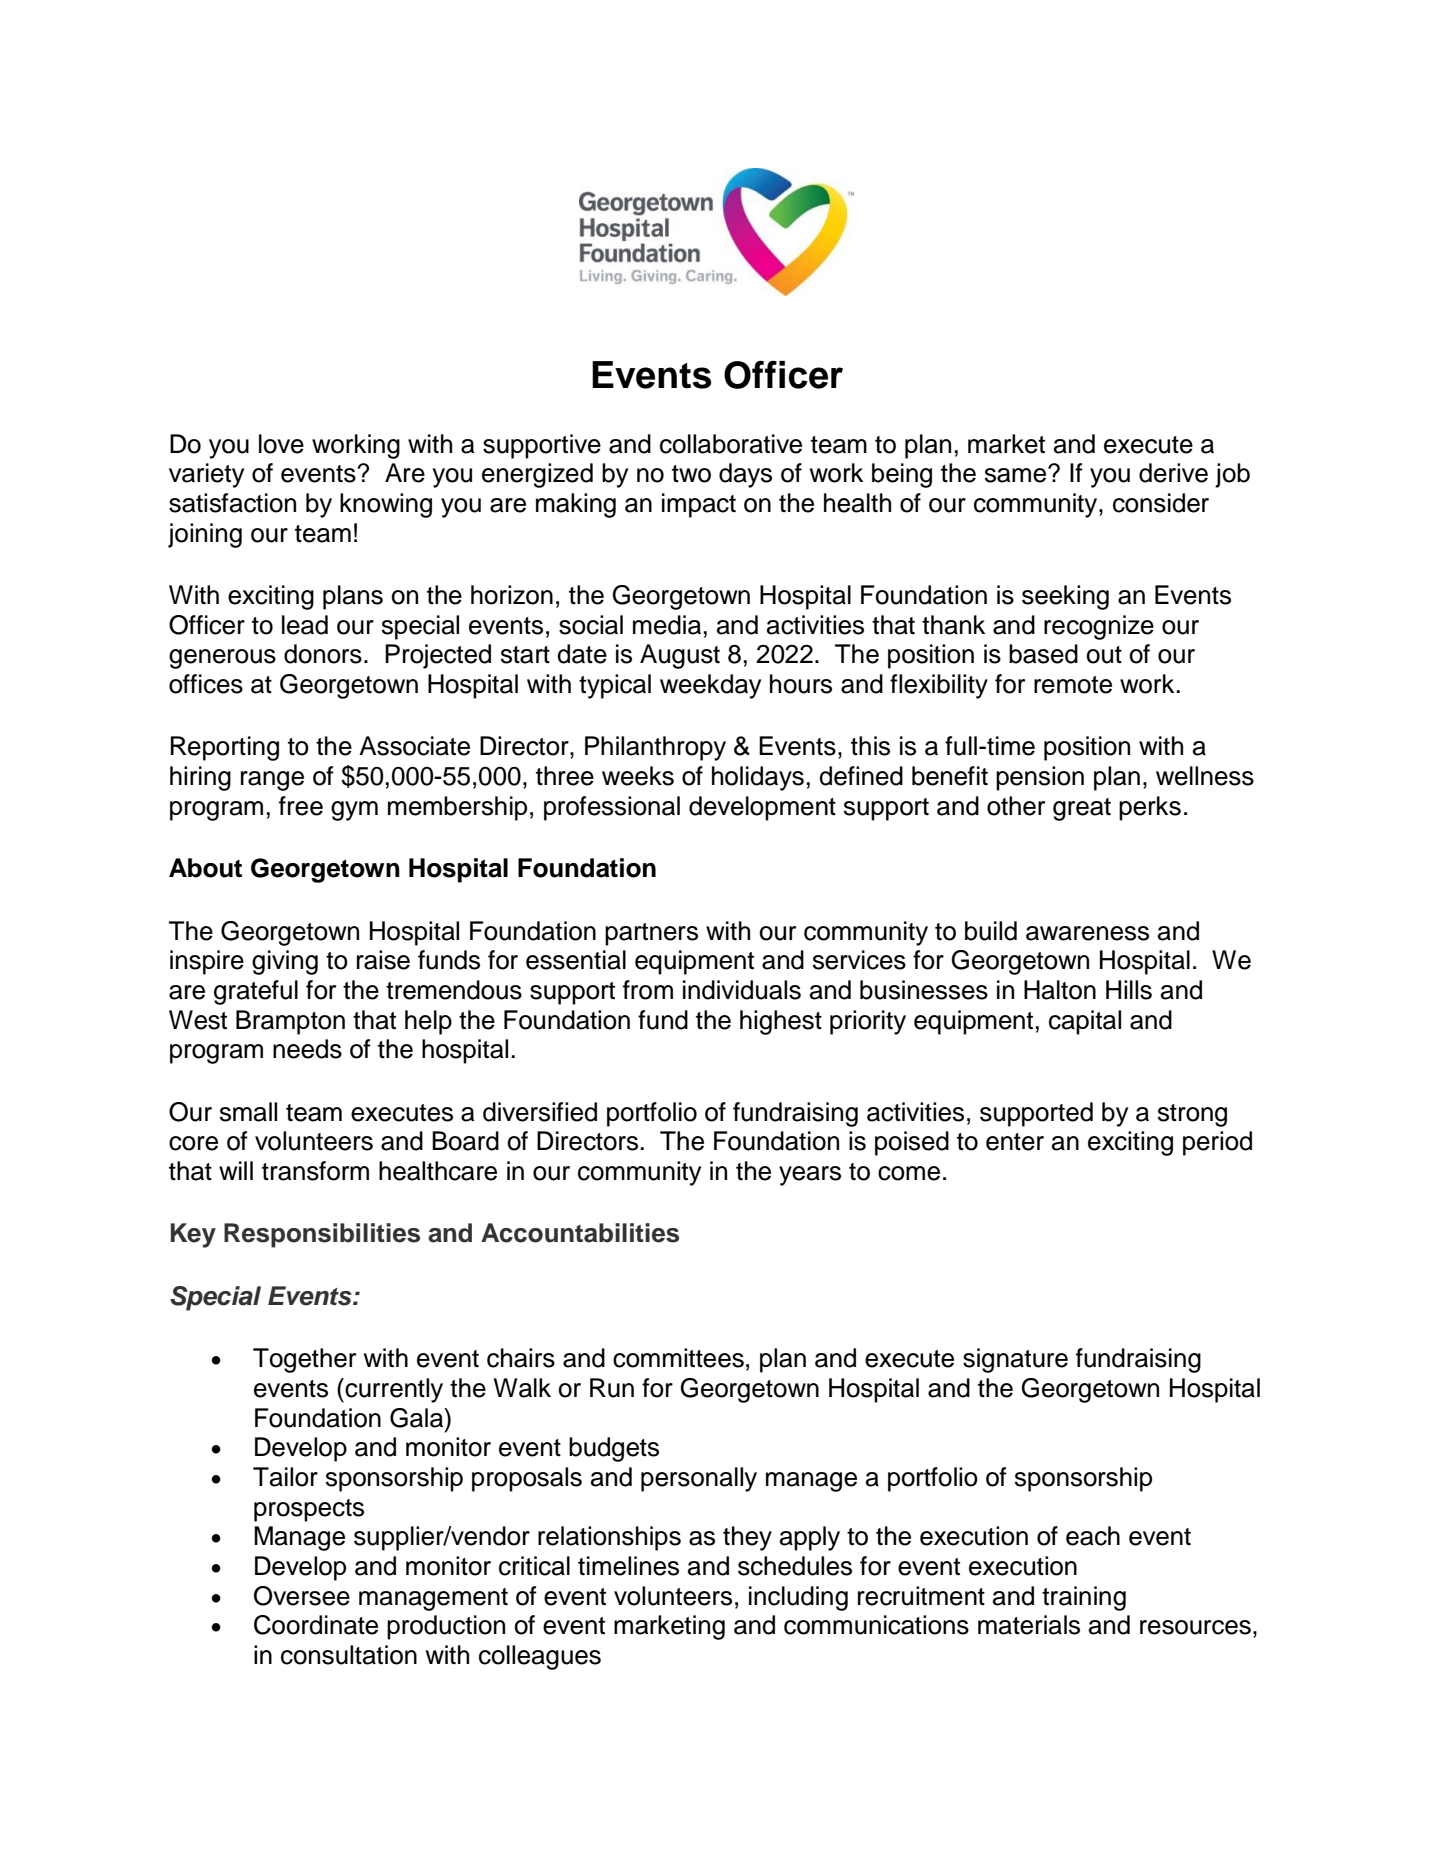 The width and height of the screenshot is (1434, 1856). What do you see at coordinates (1084, 1598) in the screenshot?
I see `training` at bounding box center [1084, 1598].
